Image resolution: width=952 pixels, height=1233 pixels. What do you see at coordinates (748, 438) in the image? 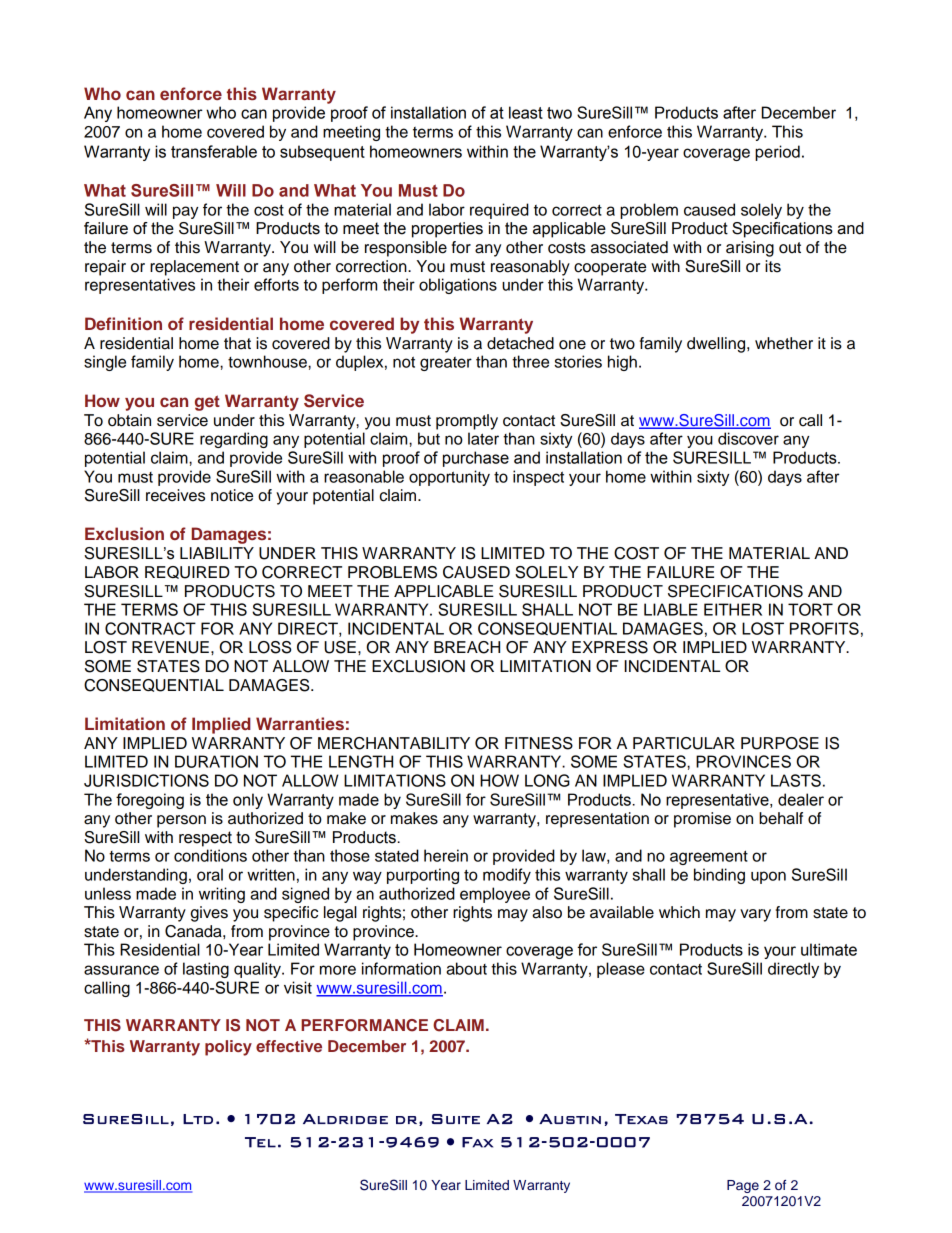
I see `discover` at bounding box center [748, 438].
